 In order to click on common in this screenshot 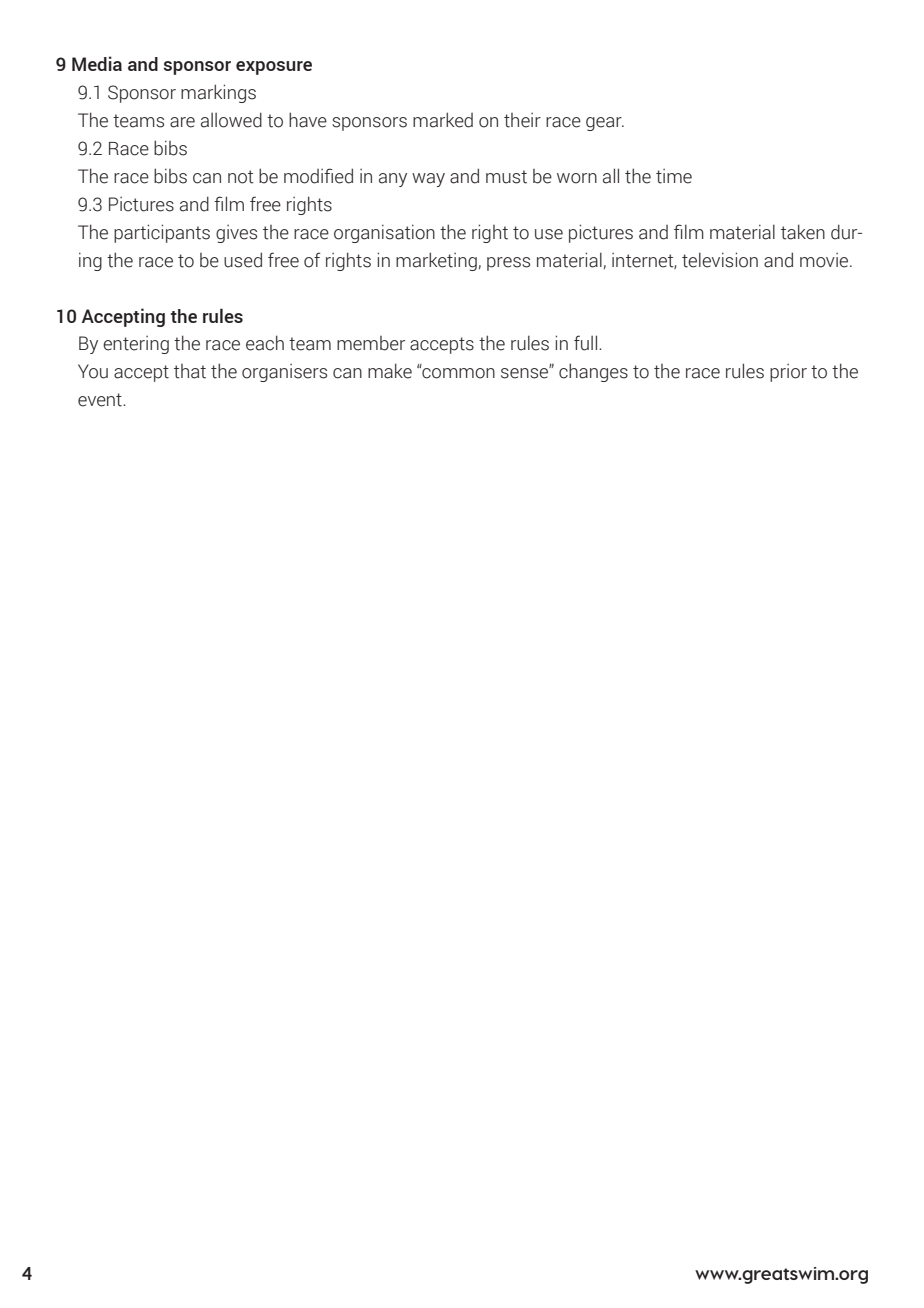, I will do `click(457, 372)`.
